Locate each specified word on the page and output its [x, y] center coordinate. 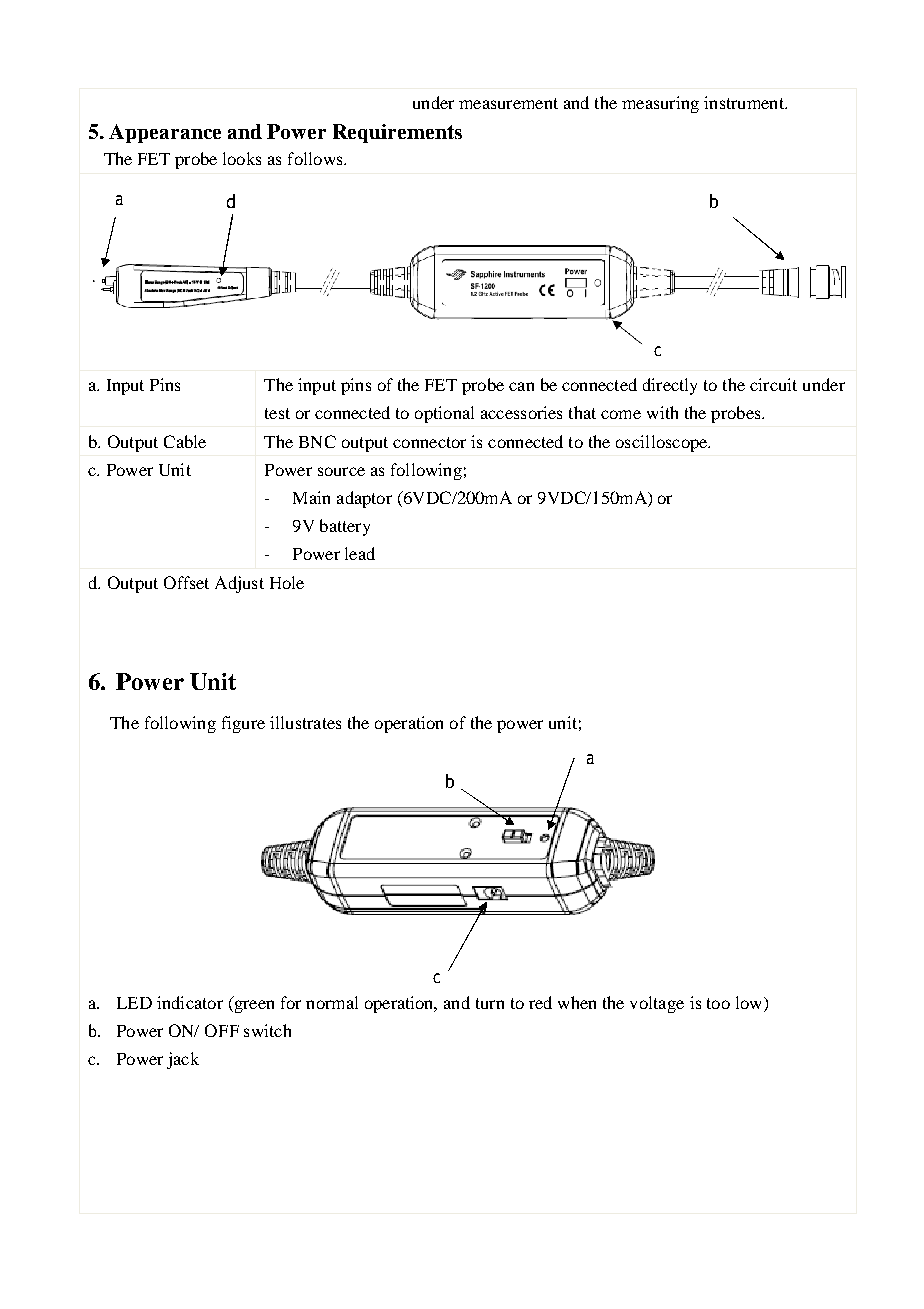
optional [444, 414]
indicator [190, 1002]
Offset [186, 582]
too [718, 1003]
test [277, 413]
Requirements [397, 133]
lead [360, 553]
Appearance [165, 133]
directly [670, 386]
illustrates [305, 722]
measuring [660, 104]
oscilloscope [663, 443]
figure [243, 724]
